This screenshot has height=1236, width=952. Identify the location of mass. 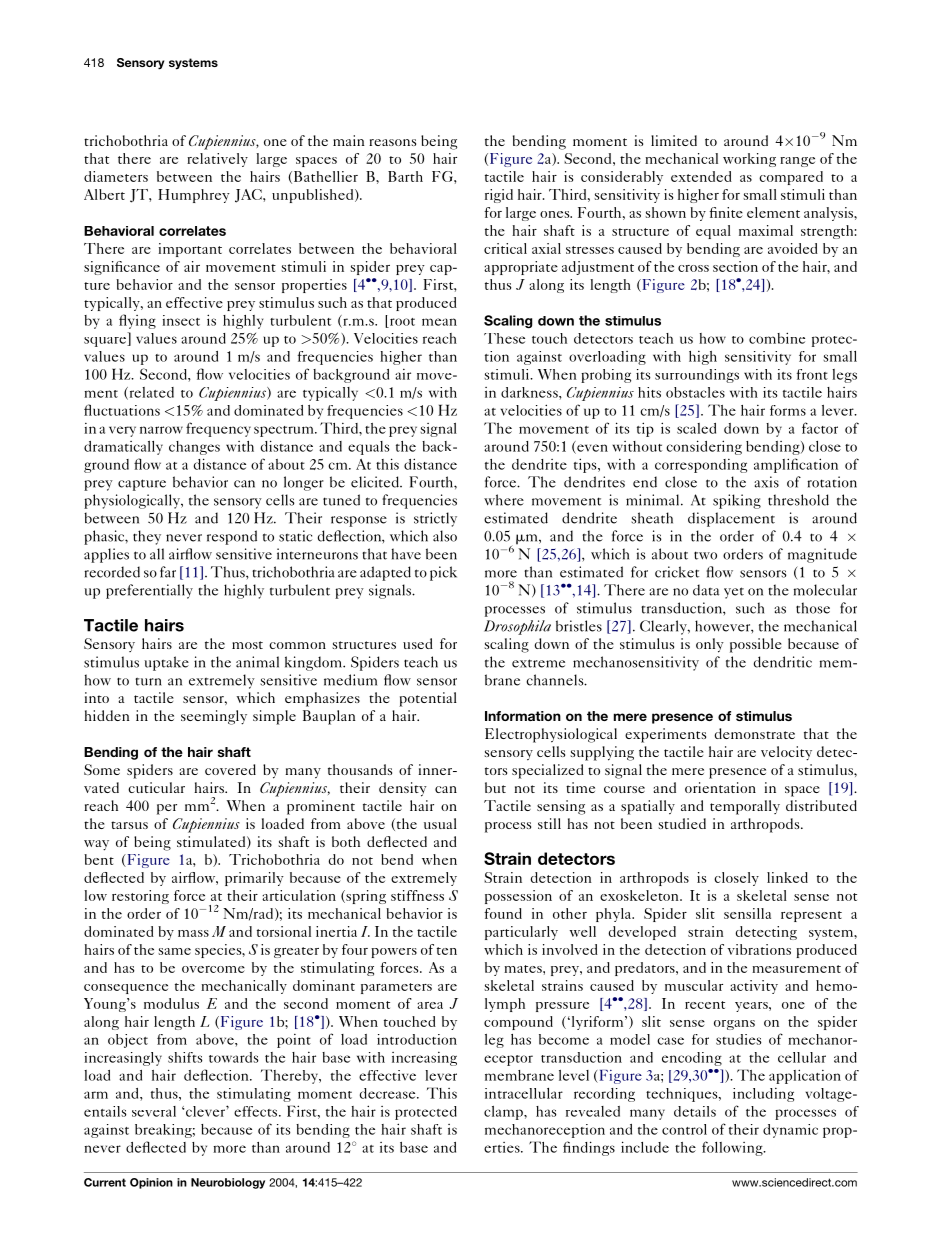
(193, 933).
